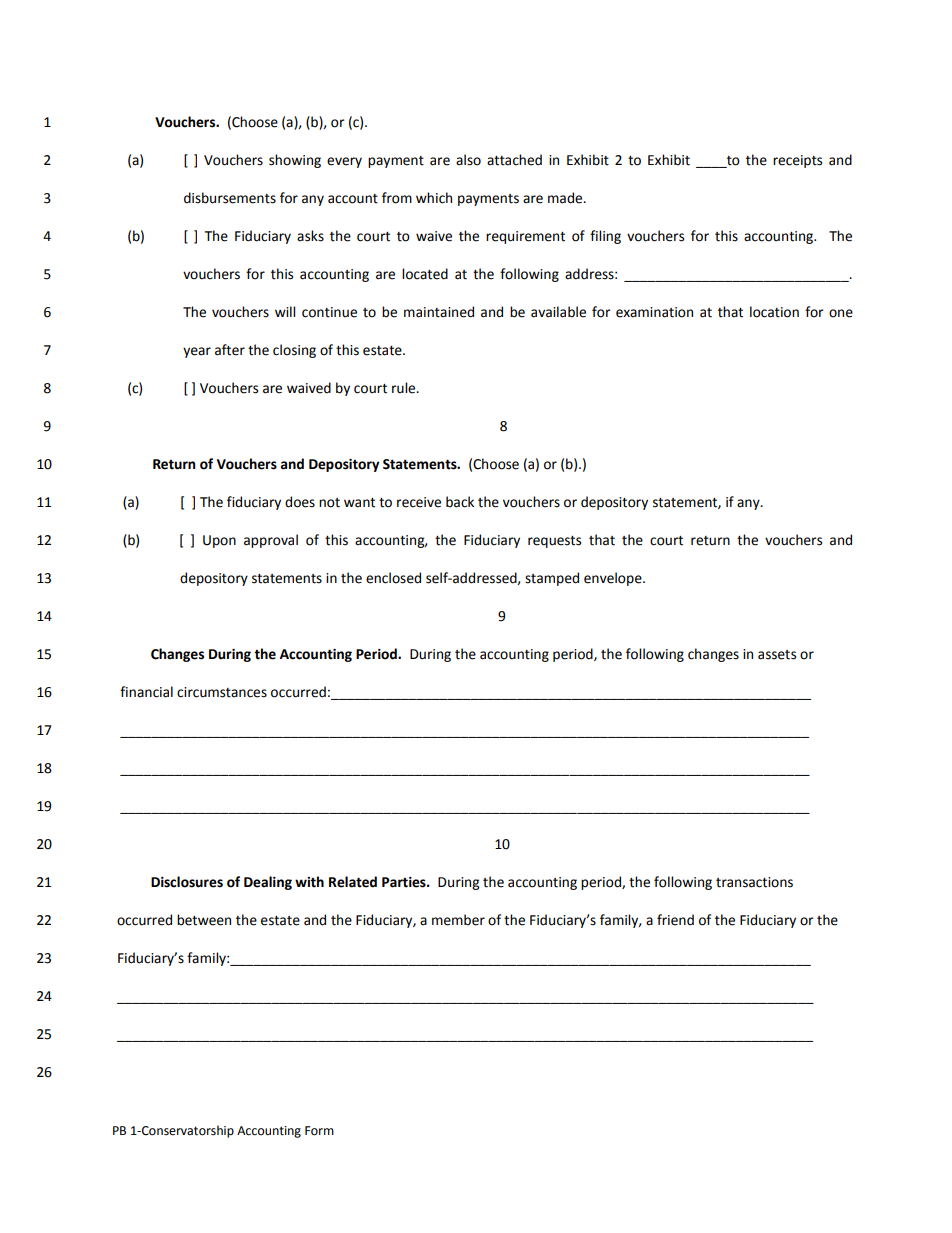  Describe the element at coordinates (554, 542) in the screenshot. I see `requests` at that location.
